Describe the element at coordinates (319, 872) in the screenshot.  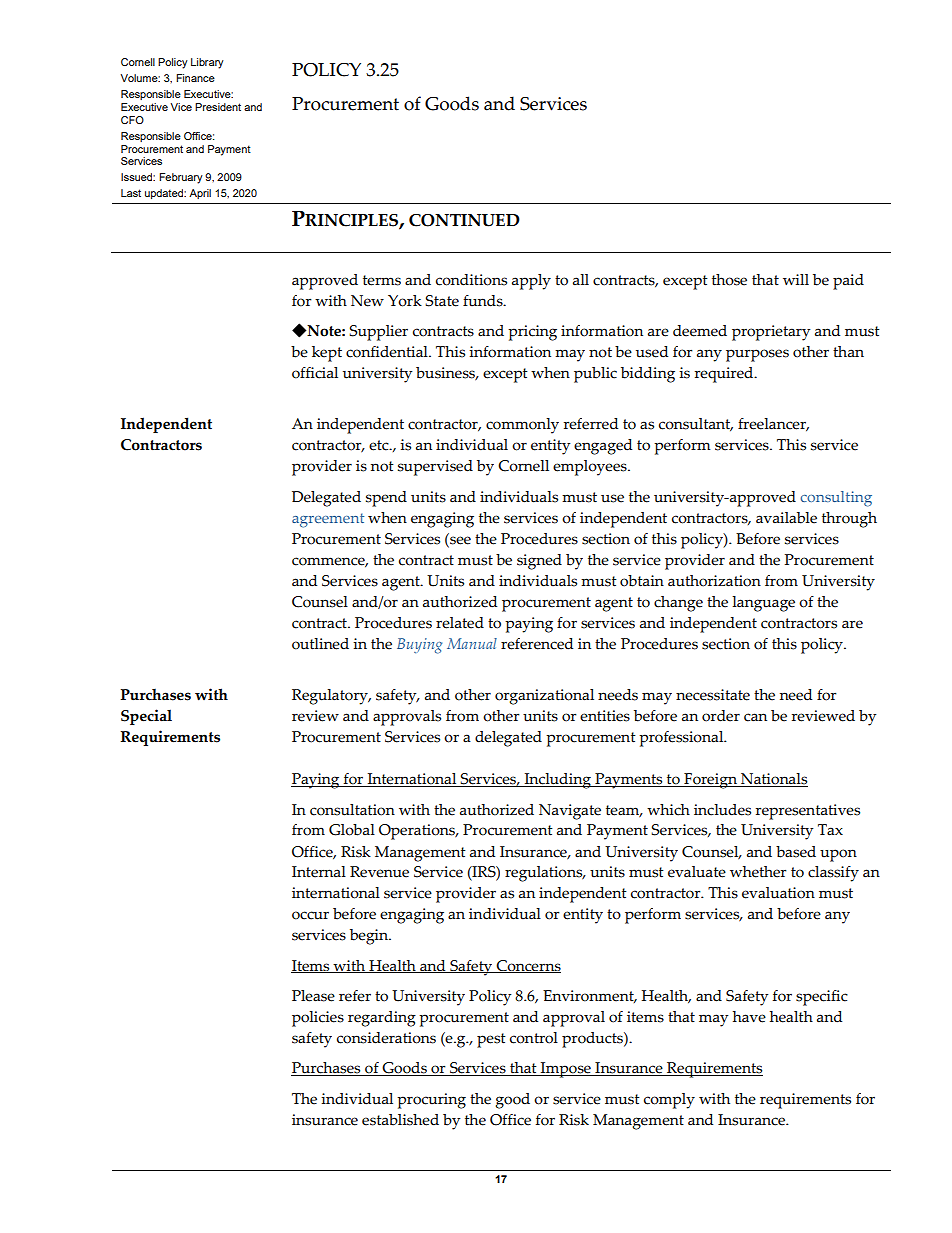
I see `Internal` at that location.
